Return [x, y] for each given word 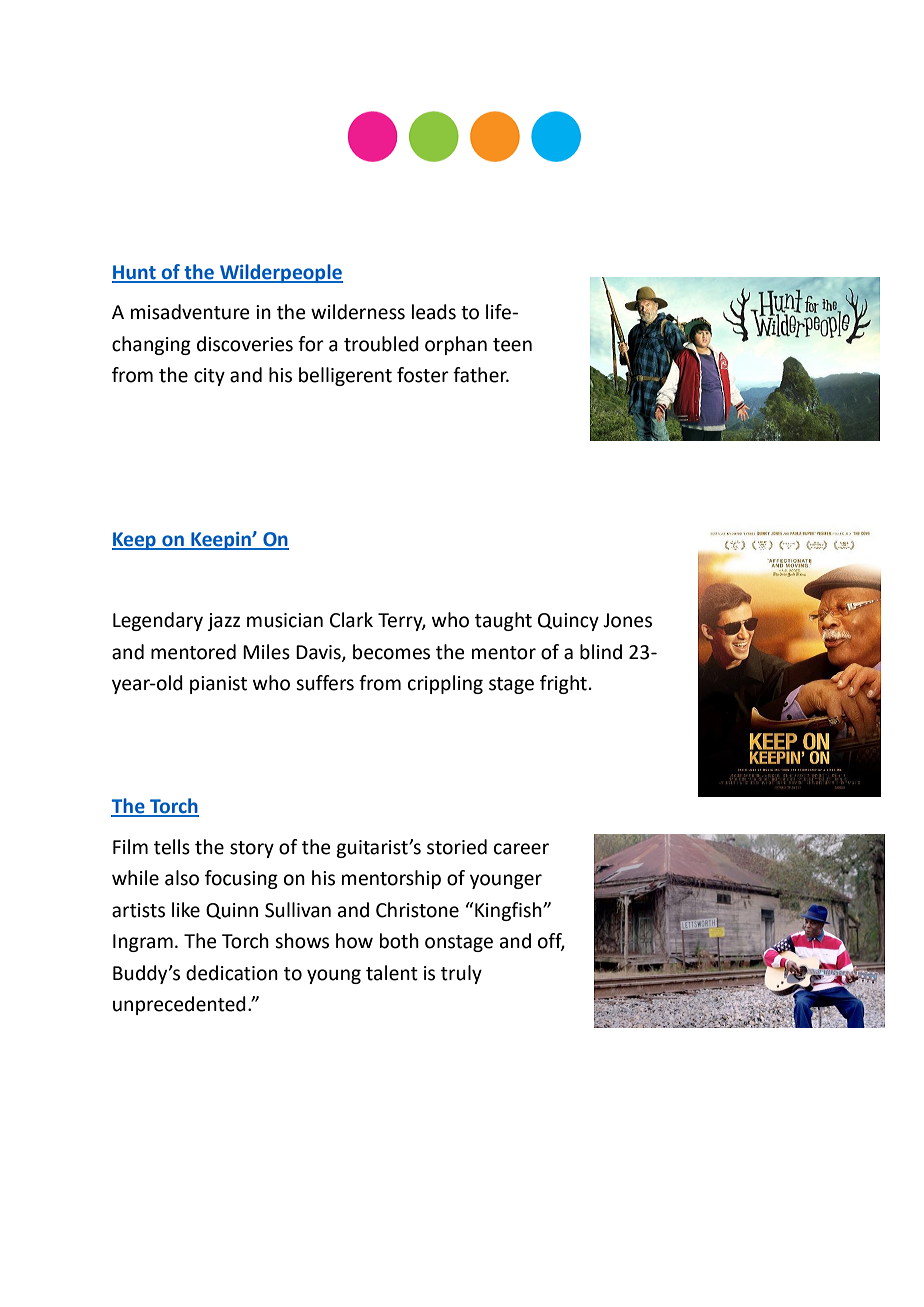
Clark [351, 620]
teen [512, 345]
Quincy [568, 622]
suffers [325, 683]
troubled [381, 344]
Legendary [158, 621]
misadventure [190, 312]
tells [172, 847]
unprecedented [179, 1005]
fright [563, 684]
